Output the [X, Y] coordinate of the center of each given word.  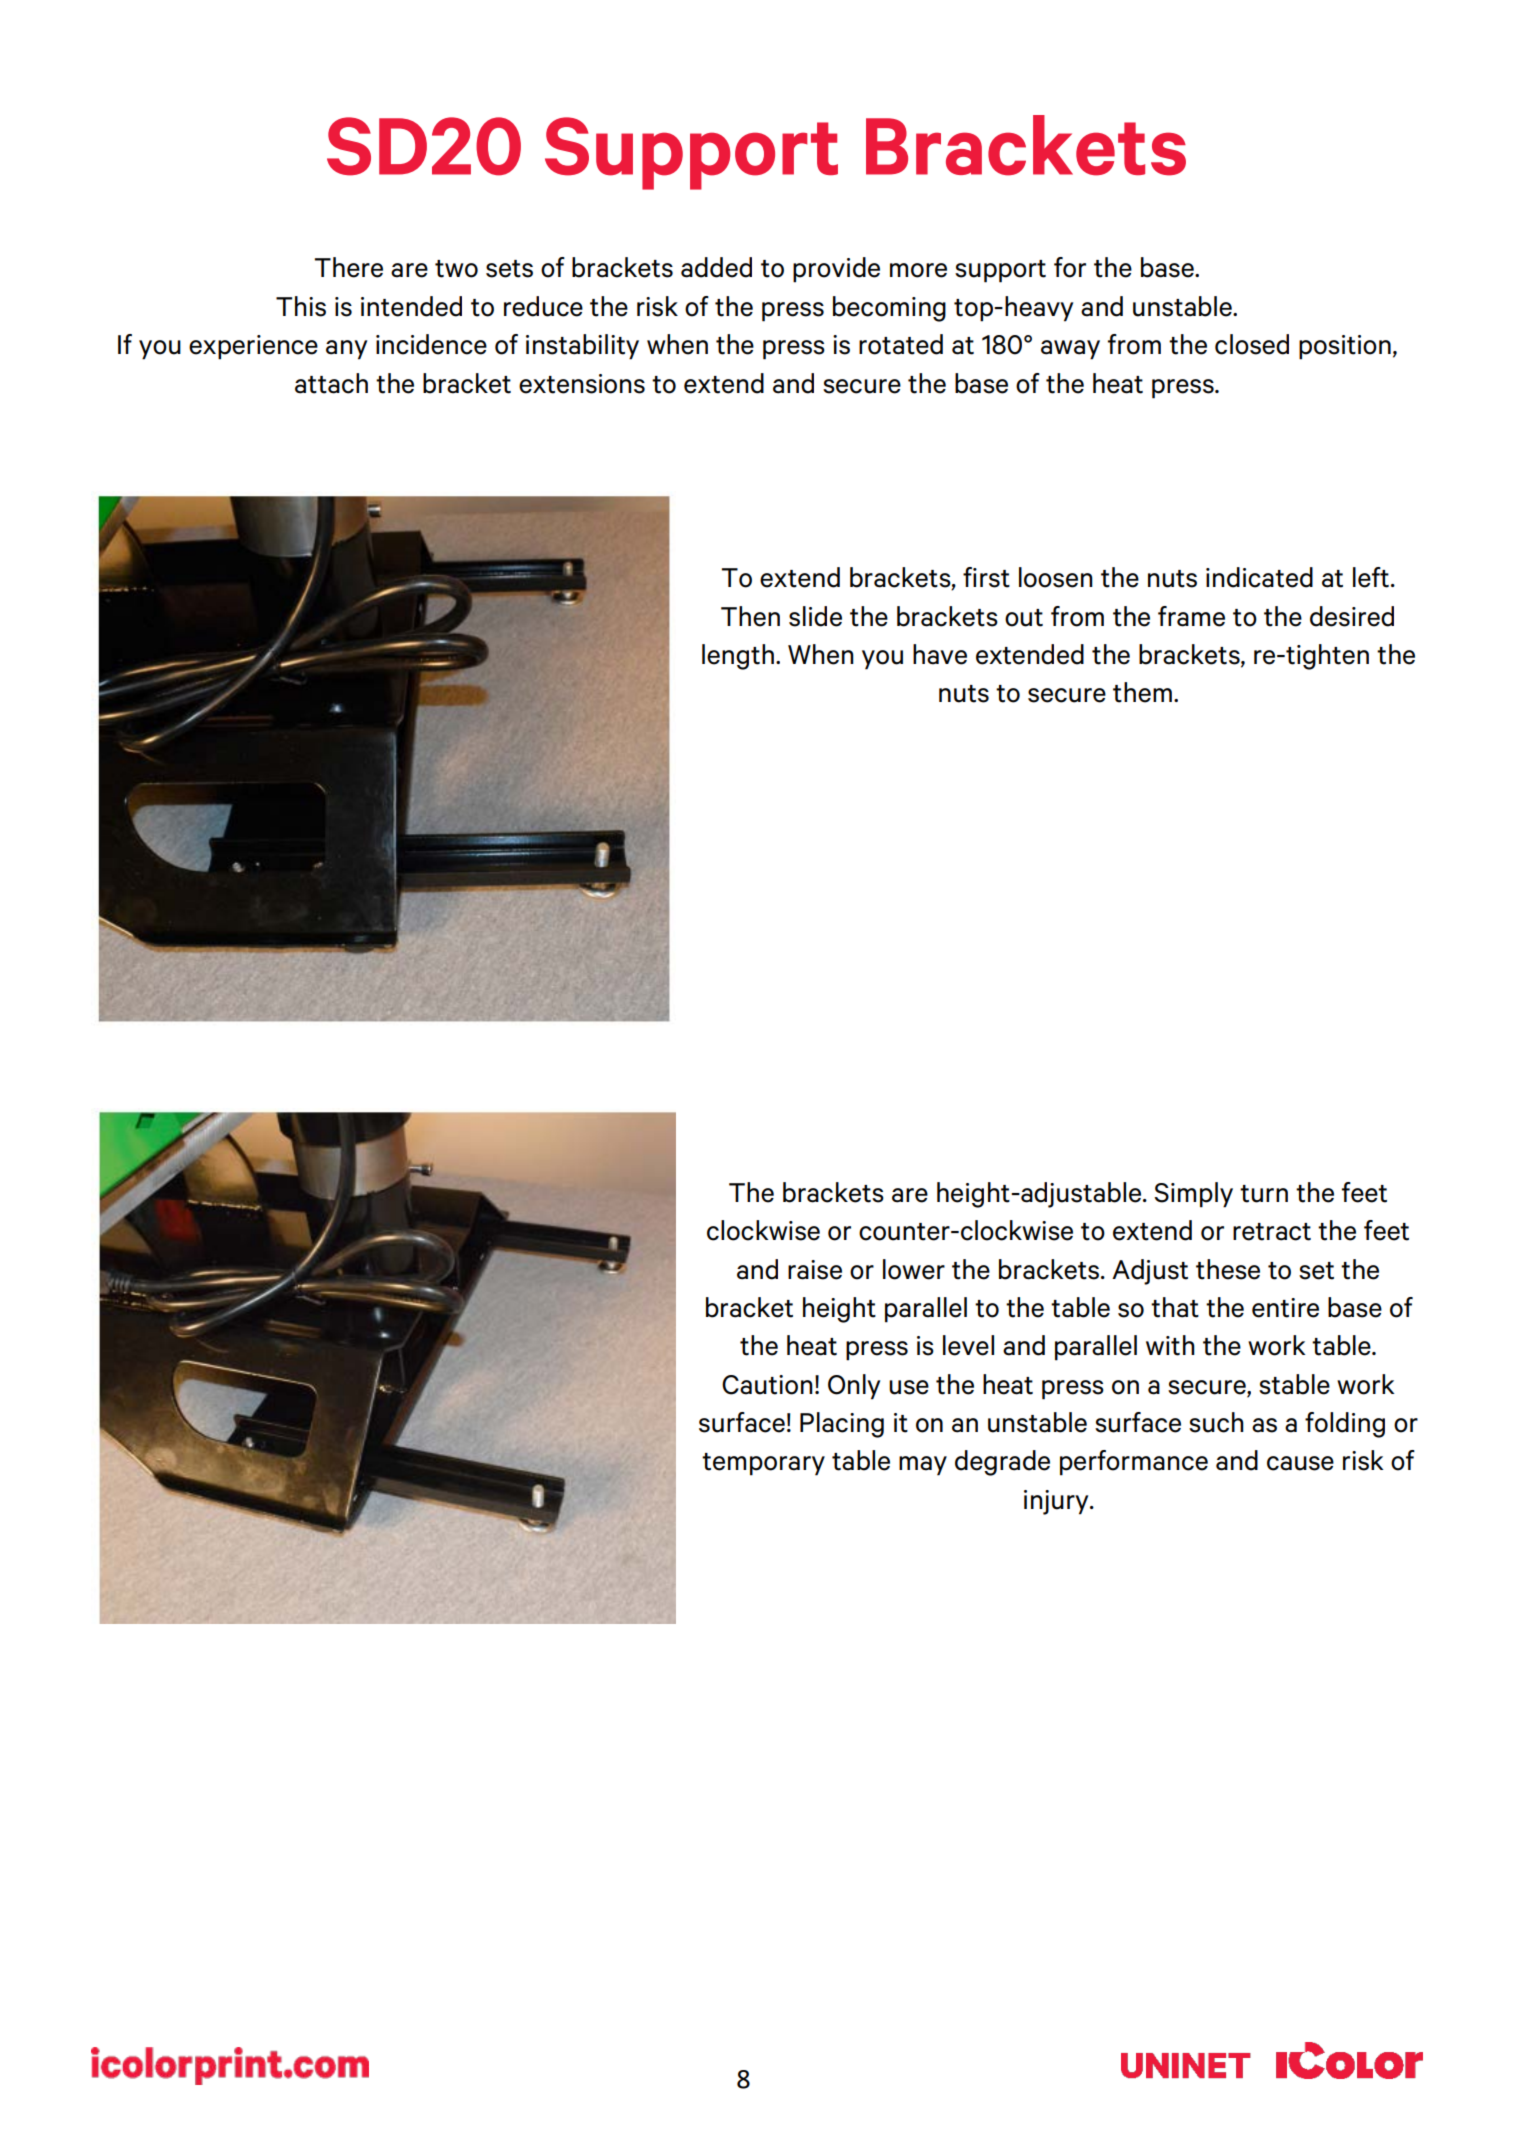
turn [1264, 1194]
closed [1252, 344]
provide [836, 270]
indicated [1259, 577]
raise [815, 1270]
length [738, 657]
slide [815, 616]
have [940, 654]
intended [411, 306]
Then [750, 616]
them [1142, 692]
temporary [763, 1464]
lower [914, 1269]
